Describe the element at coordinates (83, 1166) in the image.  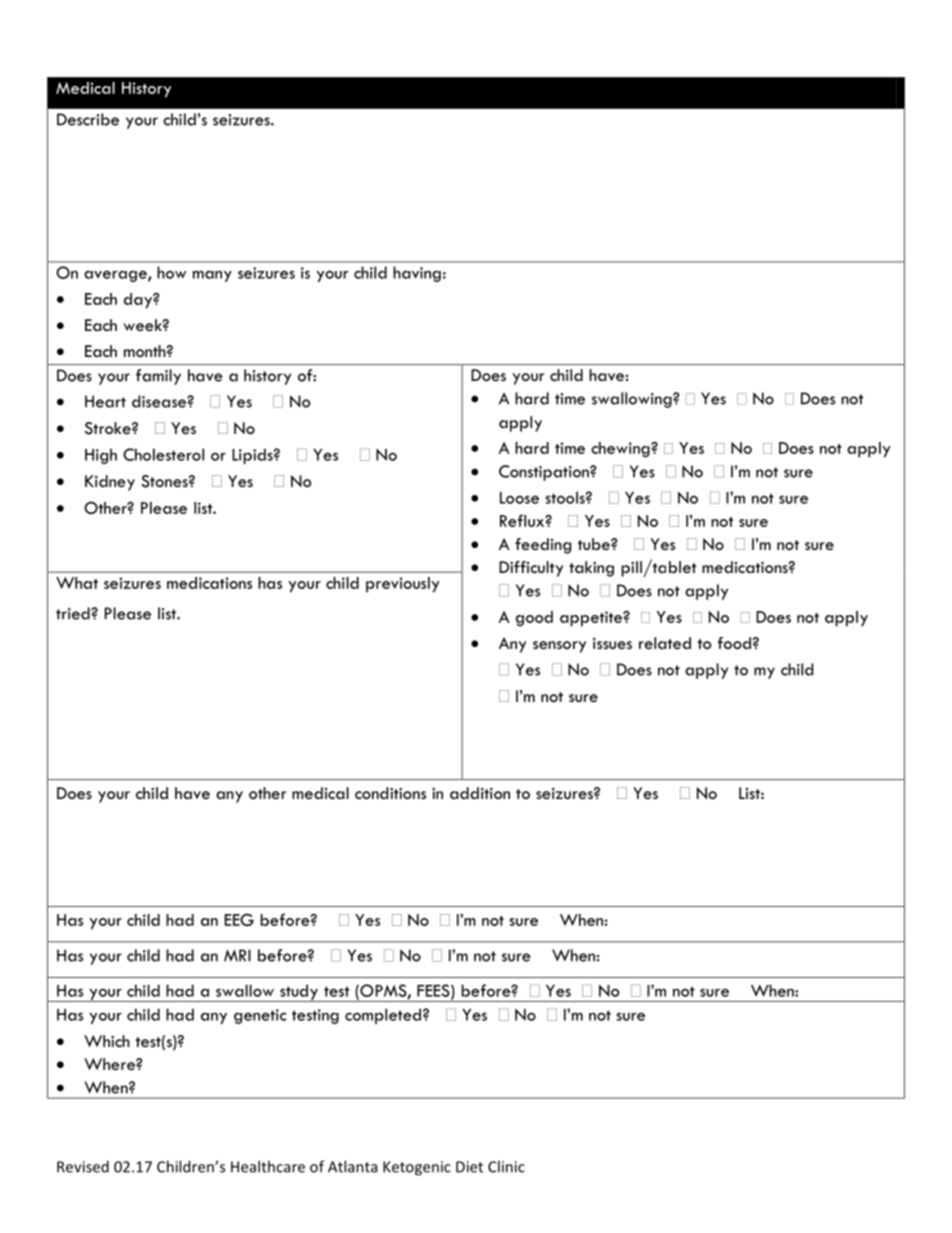
I see `Revised` at that location.
